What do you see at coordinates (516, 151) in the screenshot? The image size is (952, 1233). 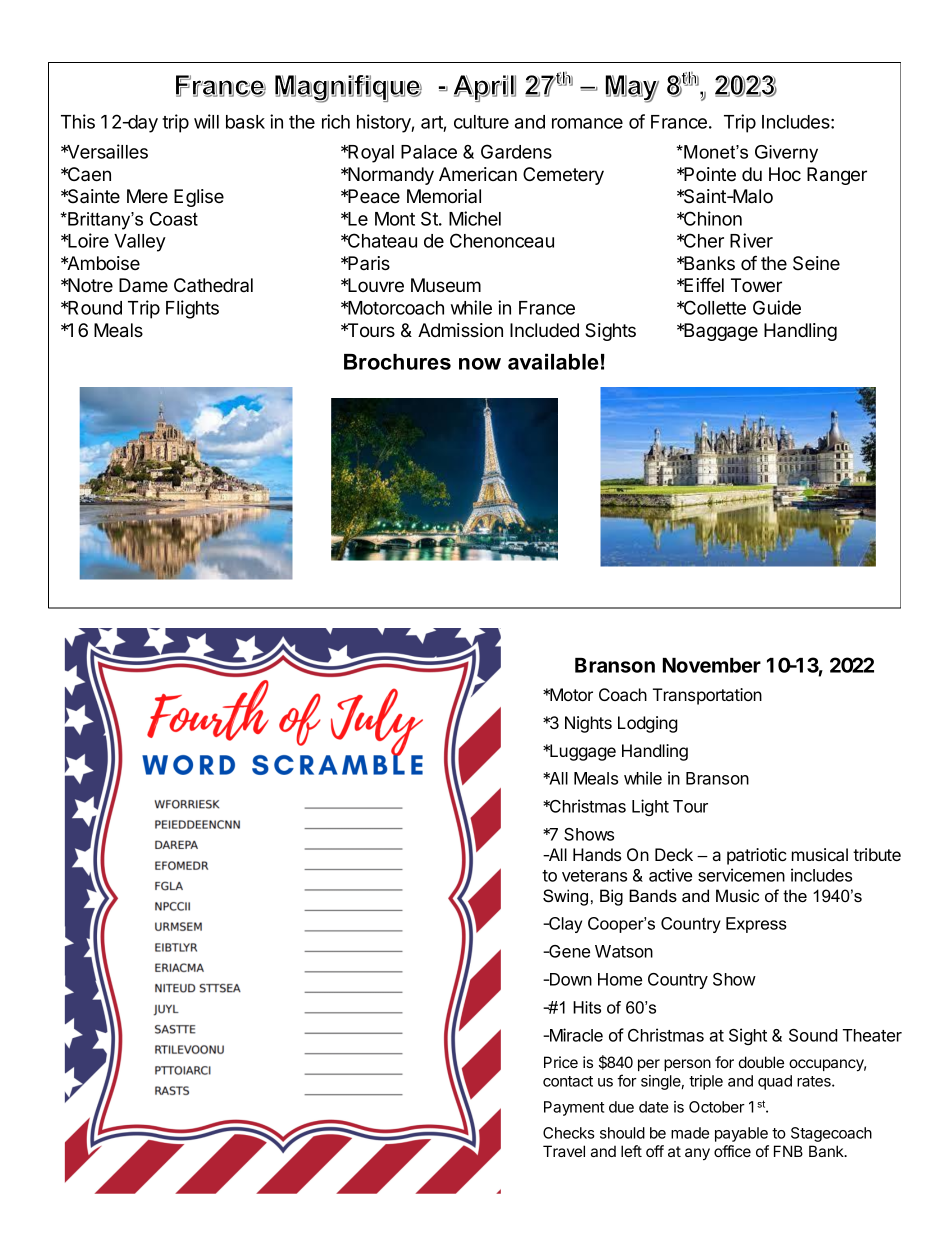 I see `Gardens` at bounding box center [516, 151].
